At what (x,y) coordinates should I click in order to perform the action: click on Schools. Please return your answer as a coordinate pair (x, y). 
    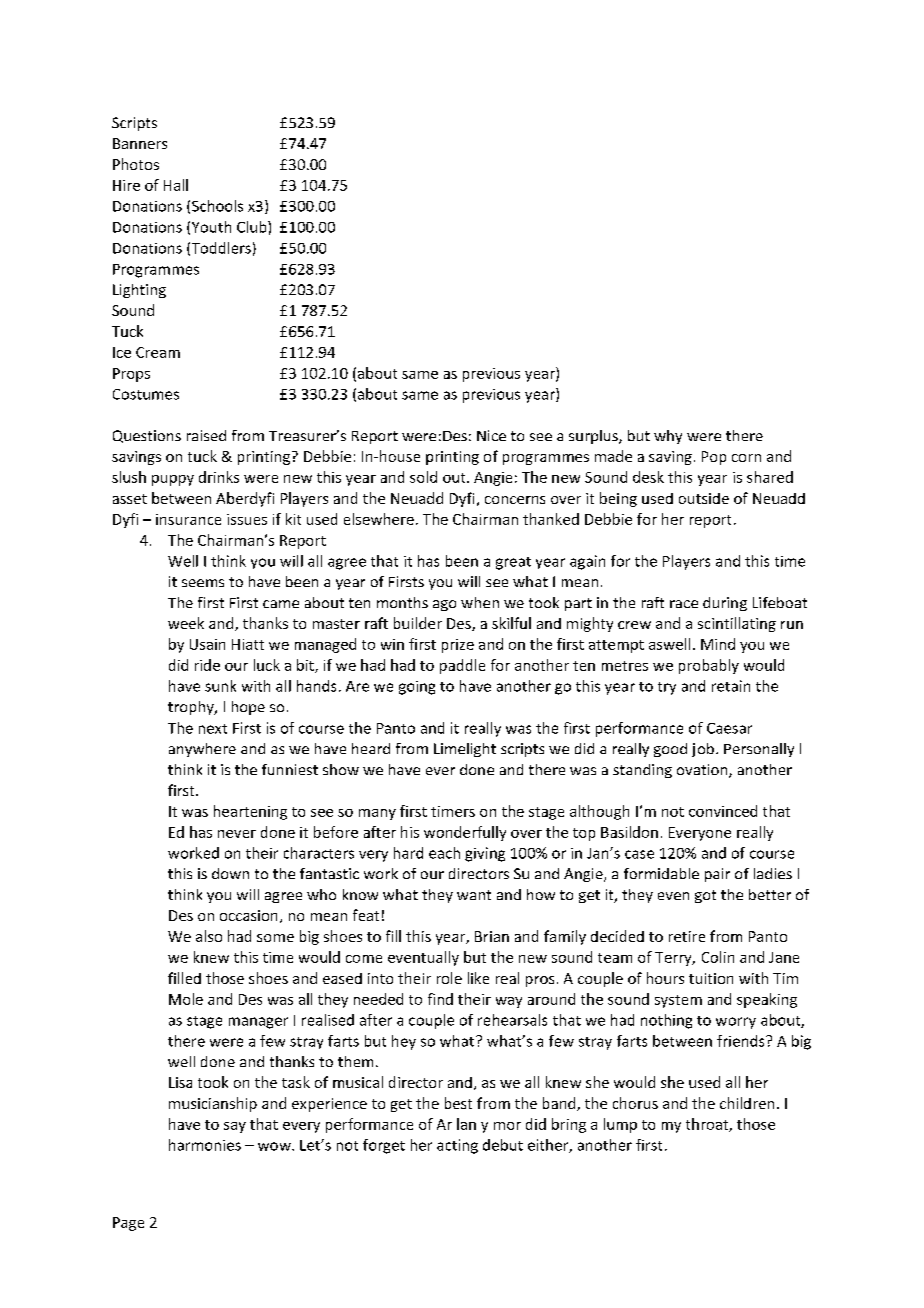
    Looking at the image, I should click on (217, 206).
